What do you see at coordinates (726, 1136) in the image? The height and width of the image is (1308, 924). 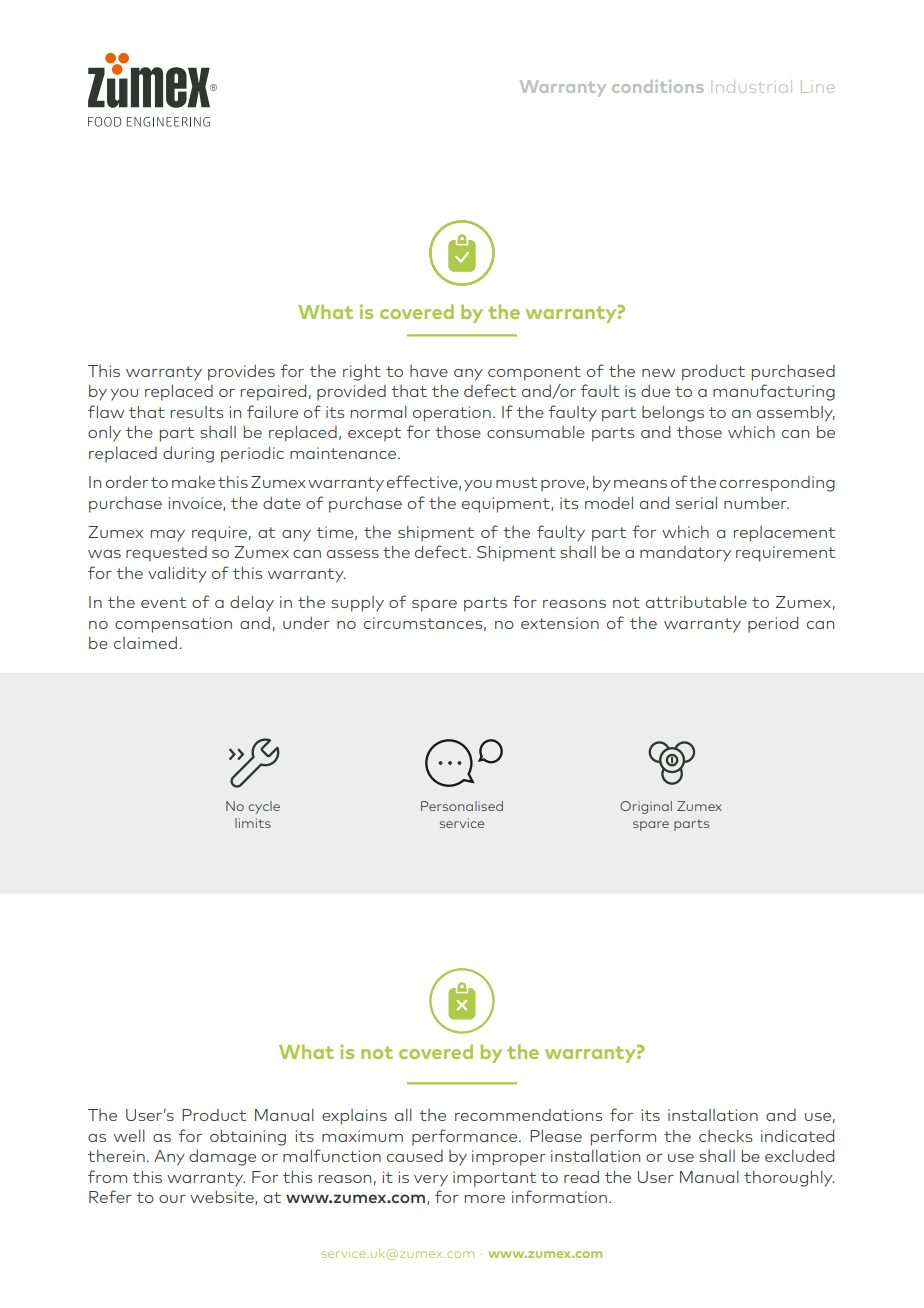 I see `checks` at bounding box center [726, 1136].
